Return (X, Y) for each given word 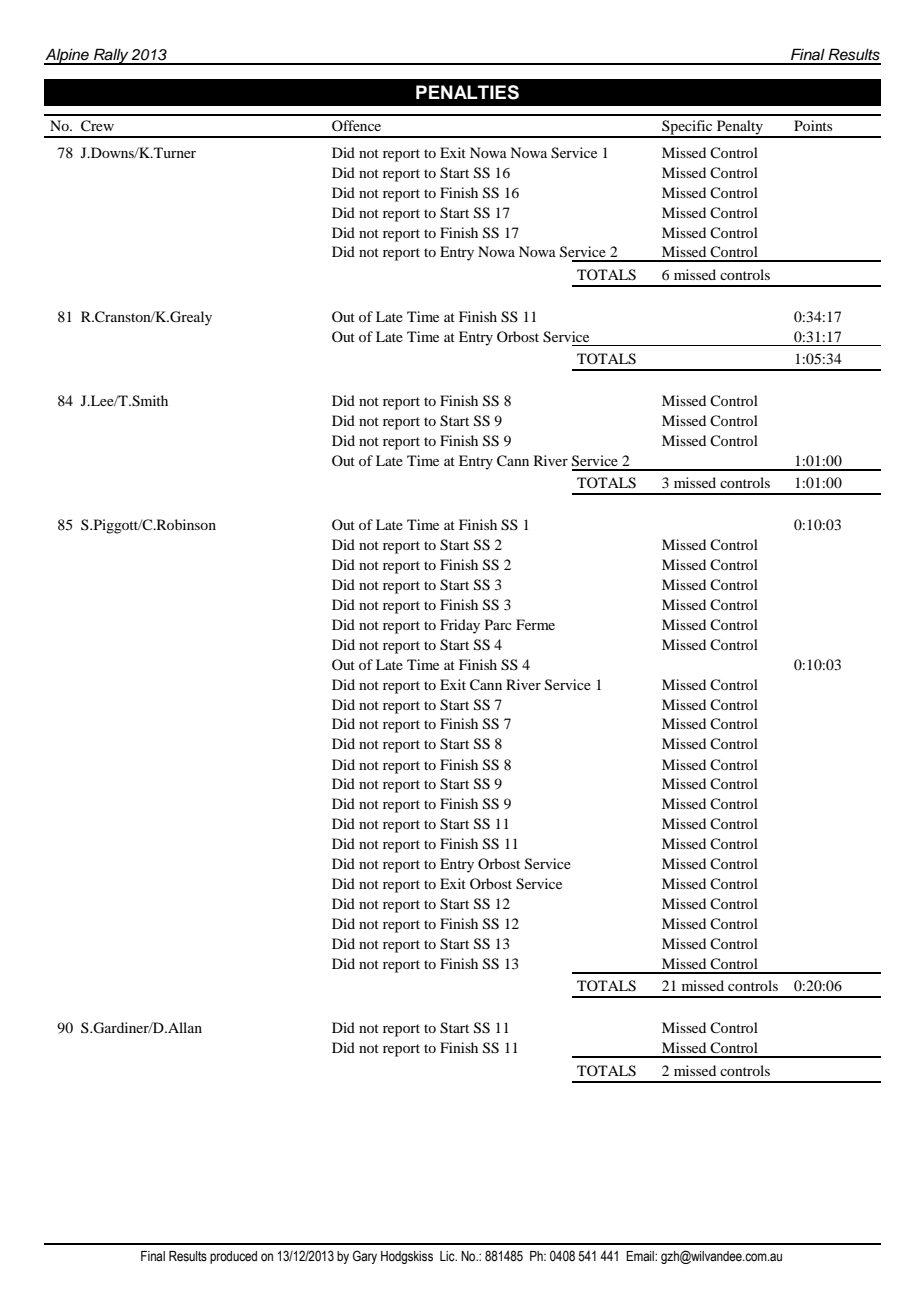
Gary (365, 1257)
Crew (97, 126)
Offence (356, 125)
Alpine (67, 56)
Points (813, 125)
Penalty (739, 128)
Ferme (535, 624)
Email (641, 1256)
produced (233, 1257)
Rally (111, 56)
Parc (498, 624)
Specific (687, 128)
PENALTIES (467, 92)
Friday (460, 626)
